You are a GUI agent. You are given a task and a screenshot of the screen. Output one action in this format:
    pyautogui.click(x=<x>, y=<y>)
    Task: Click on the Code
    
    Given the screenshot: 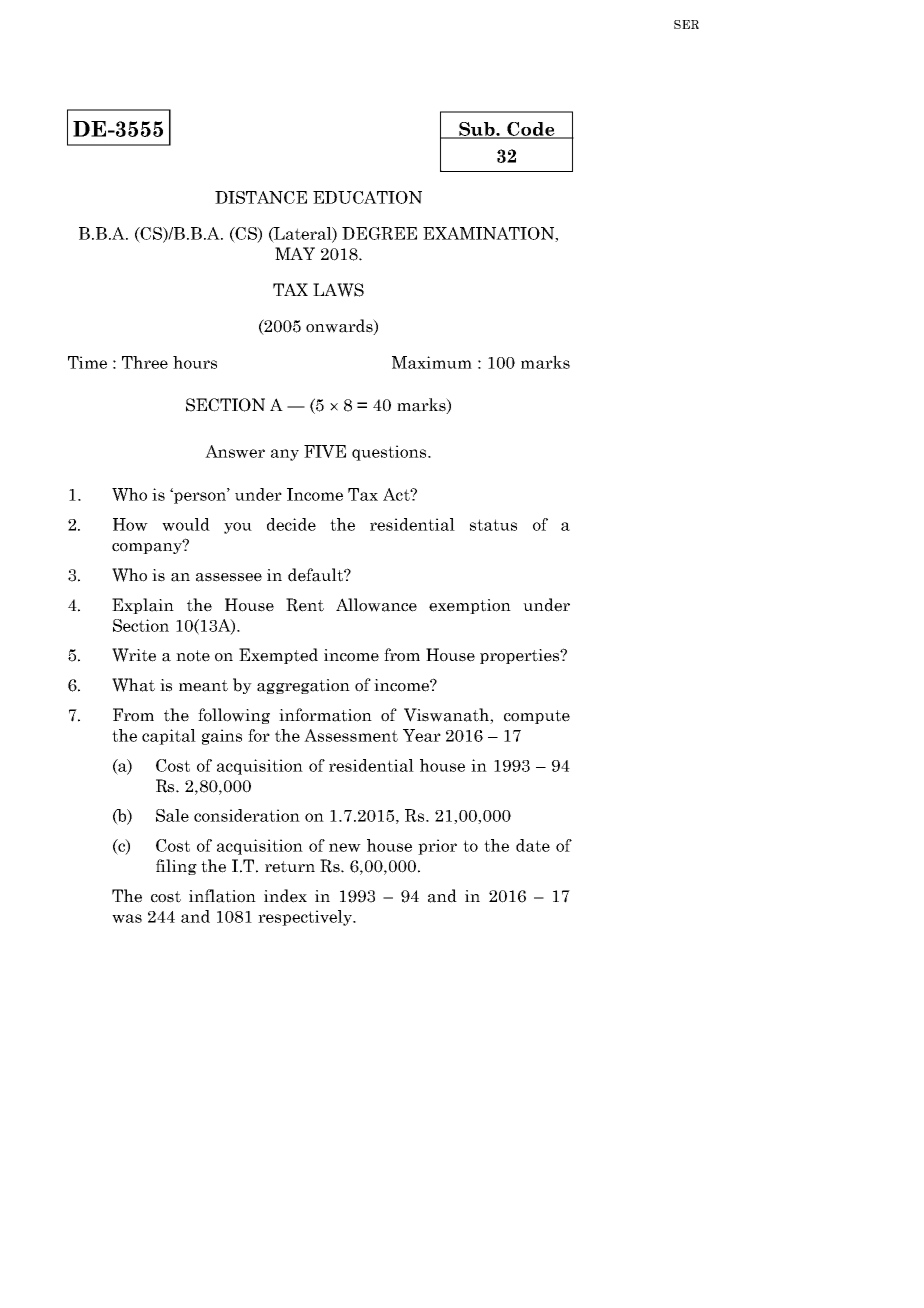 What is the action you would take?
    pyautogui.click(x=531, y=130)
